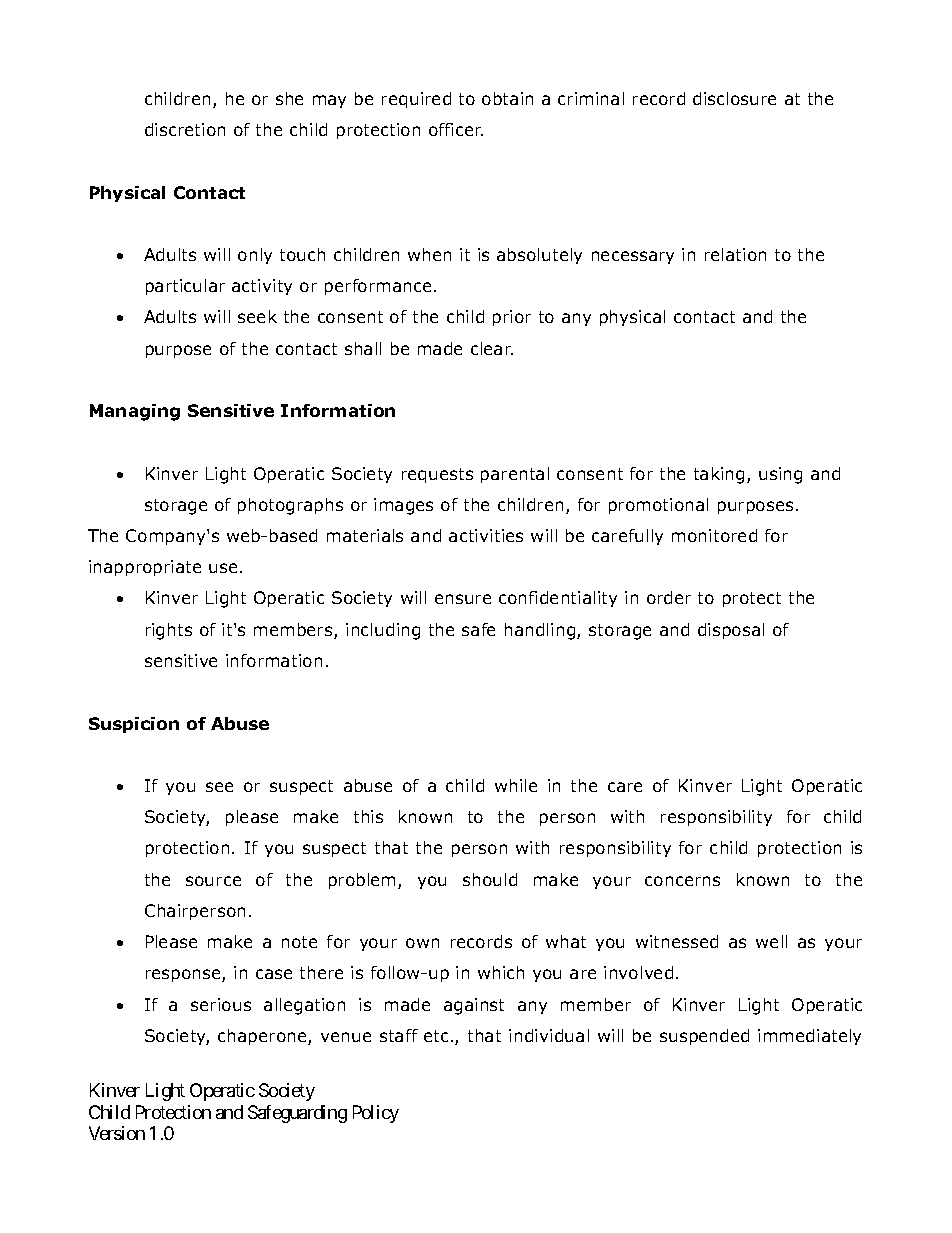  I want to click on taking, so click(719, 475).
